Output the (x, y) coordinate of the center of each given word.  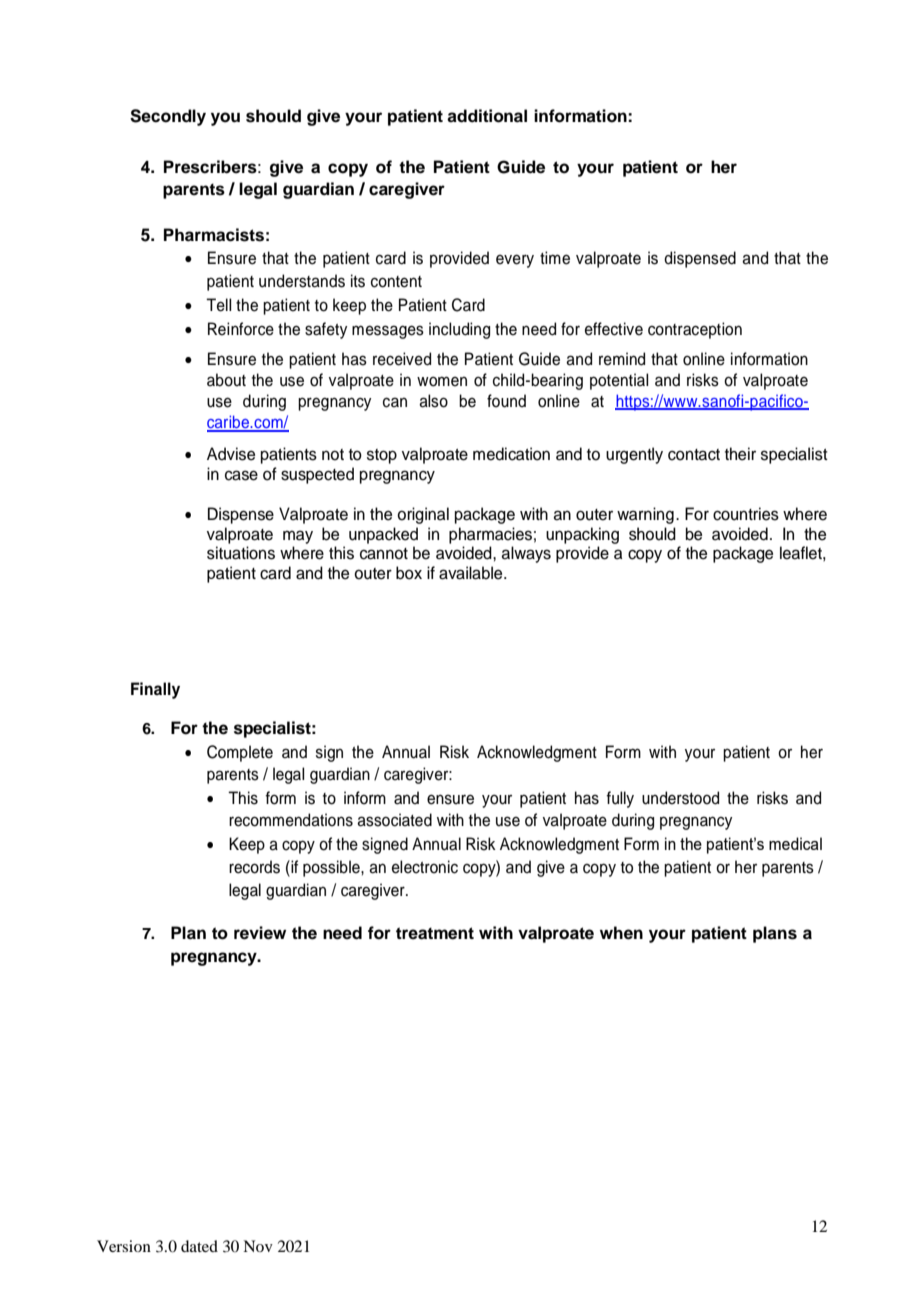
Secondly (168, 117)
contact (694, 455)
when (621, 933)
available (472, 573)
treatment (435, 933)
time (555, 258)
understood (680, 798)
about (226, 380)
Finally (155, 690)
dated (199, 1246)
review (260, 933)
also (433, 401)
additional (487, 116)
